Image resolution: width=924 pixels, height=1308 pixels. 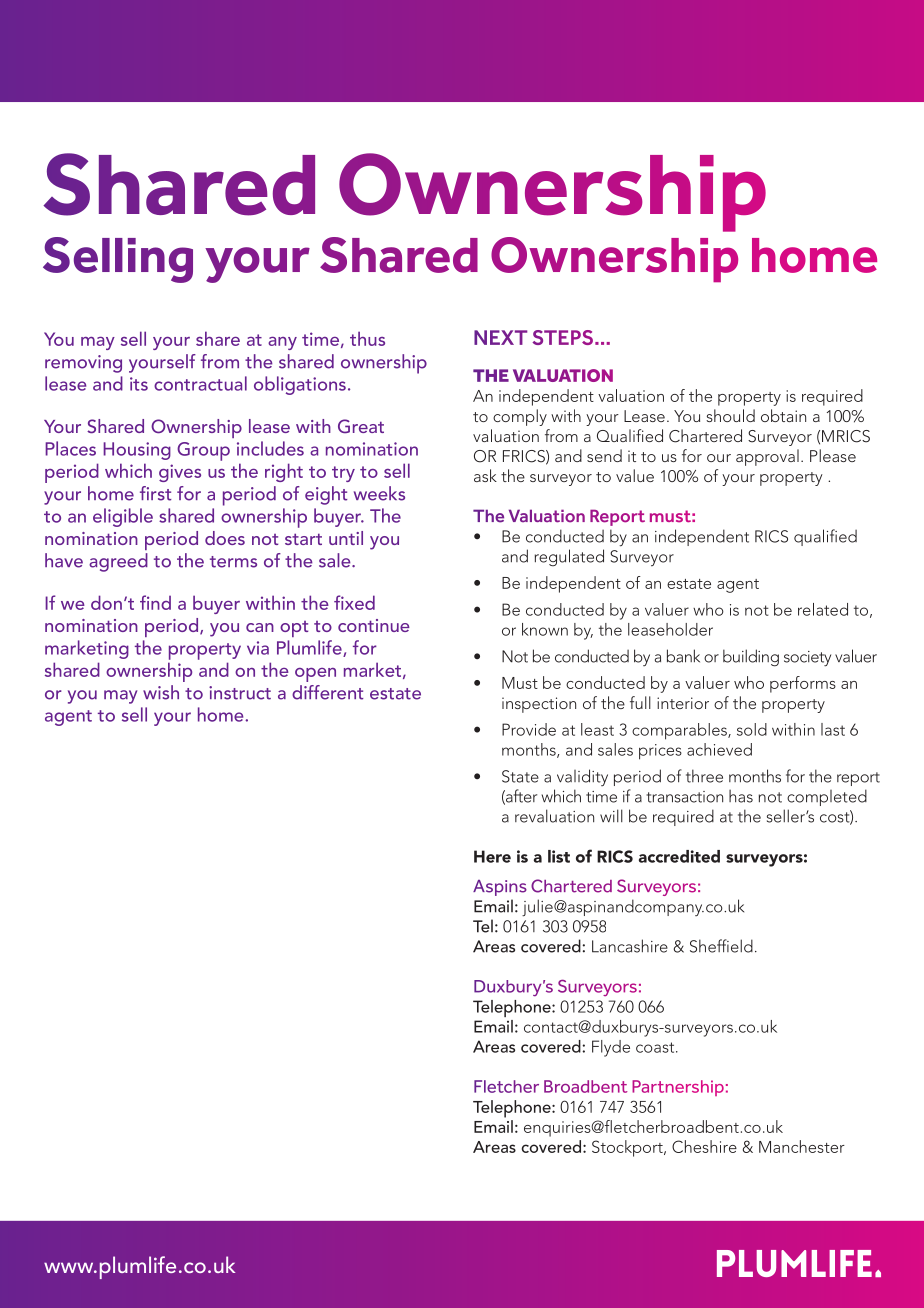 I want to click on Partnership, so click(x=678, y=1088).
